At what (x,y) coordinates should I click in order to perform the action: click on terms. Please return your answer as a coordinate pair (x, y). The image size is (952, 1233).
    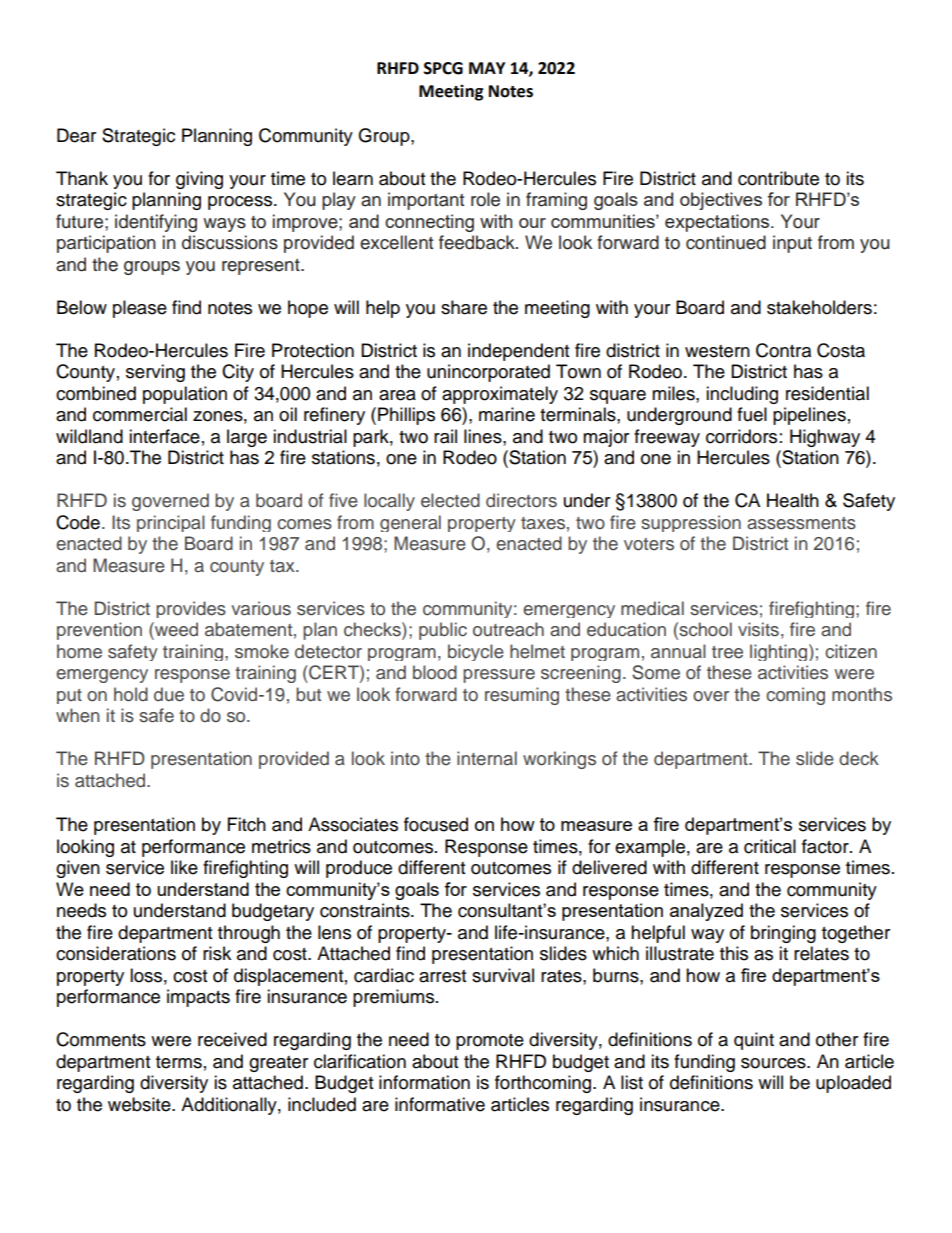
    Looking at the image, I should click on (179, 1062).
